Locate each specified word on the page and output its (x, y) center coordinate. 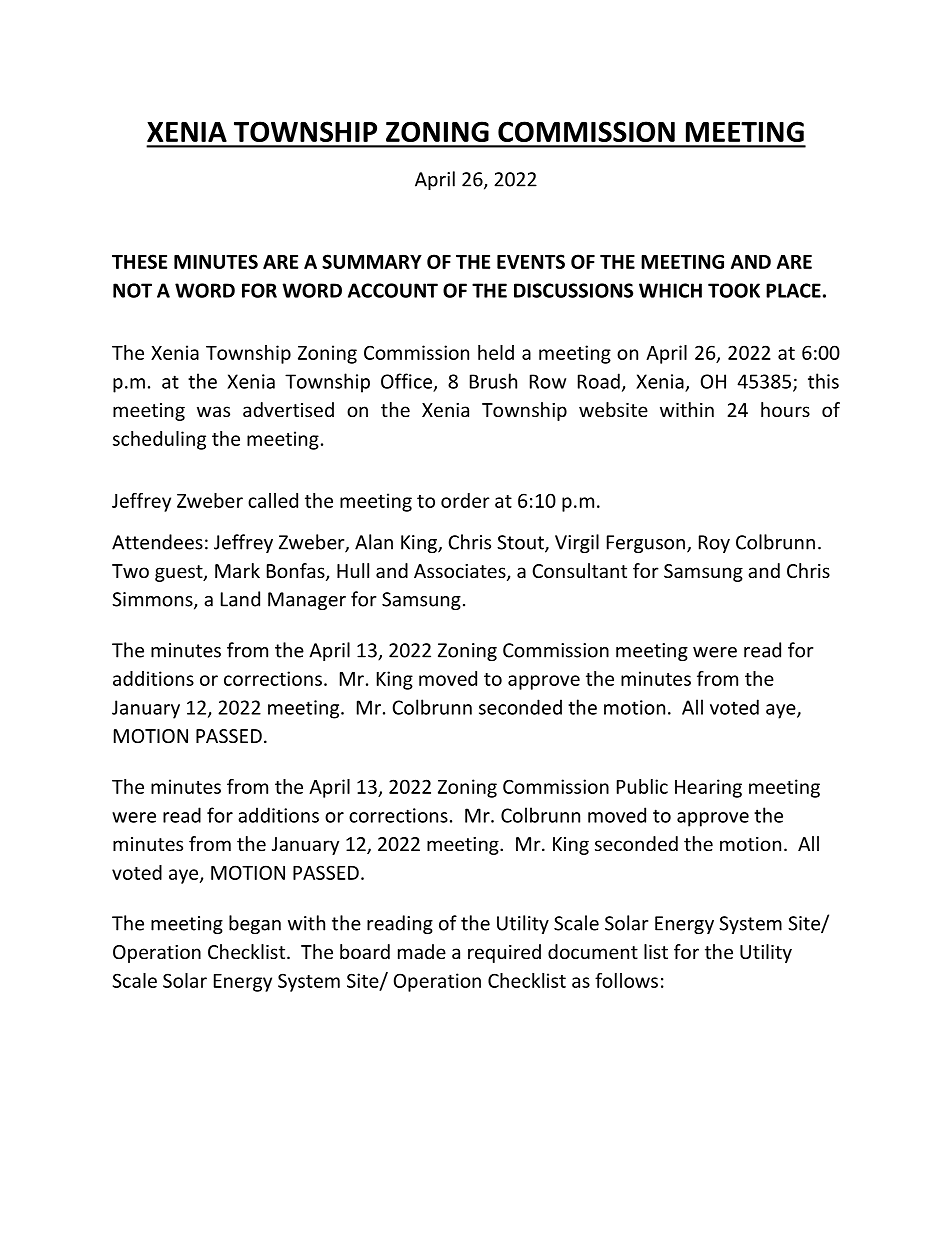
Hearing (708, 788)
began (255, 924)
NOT (132, 290)
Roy (714, 544)
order (465, 500)
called (273, 500)
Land (240, 599)
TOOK (734, 290)
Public (642, 786)
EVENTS (531, 261)
